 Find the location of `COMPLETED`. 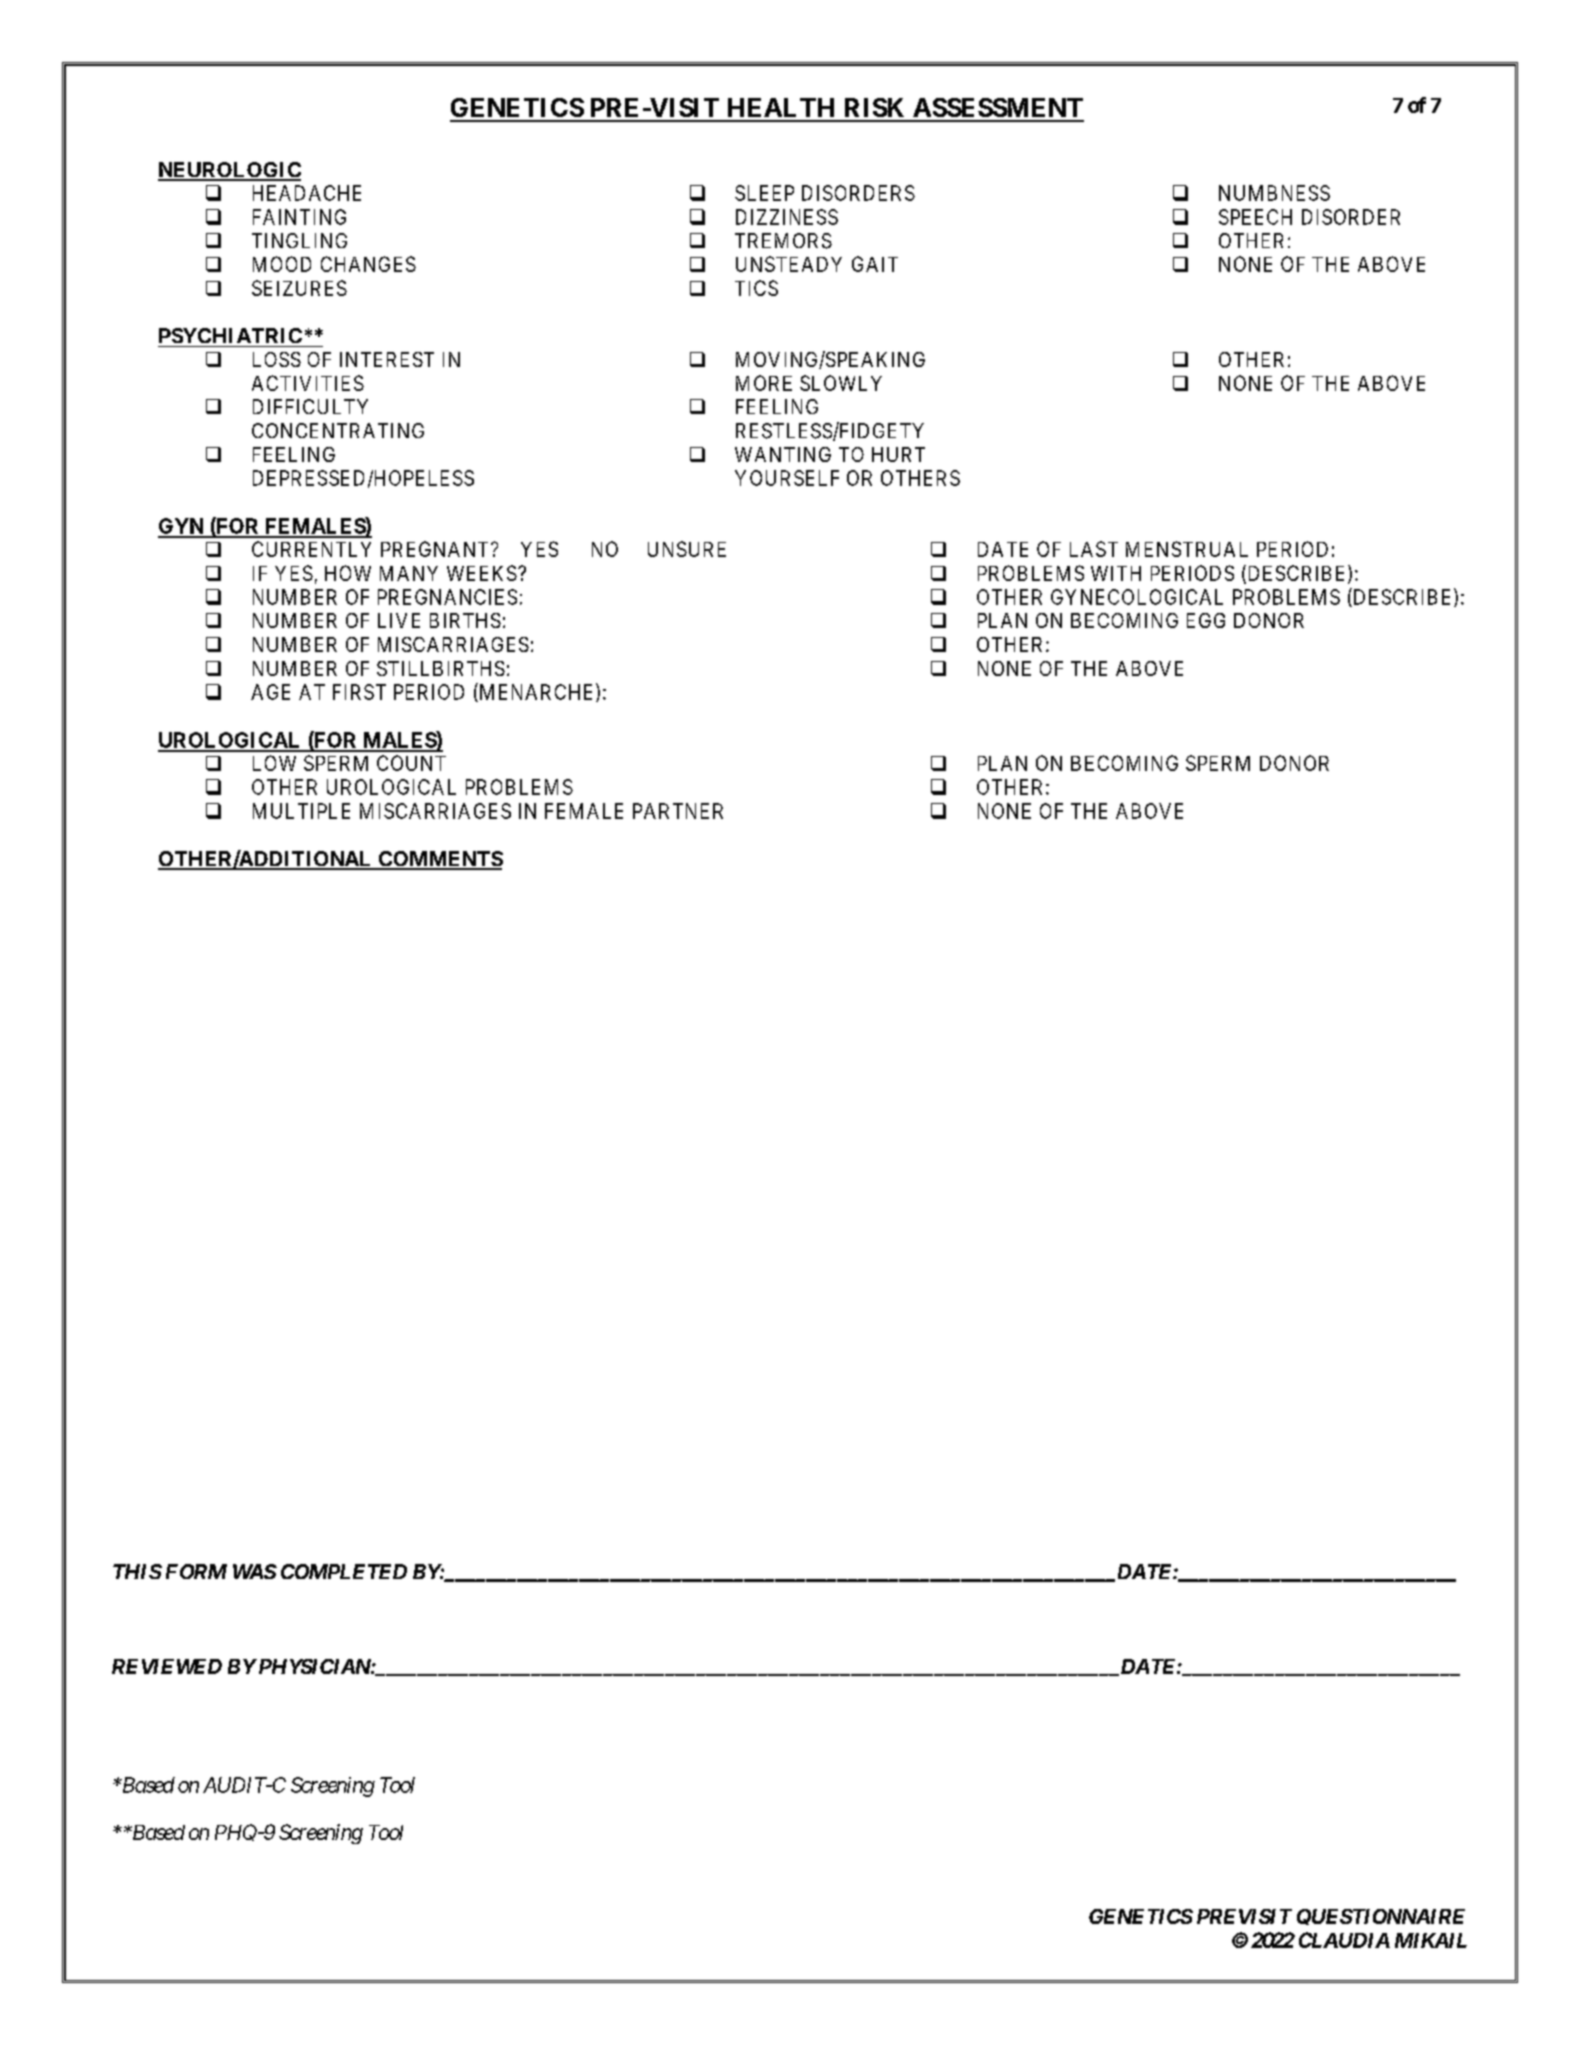

COMPLETED is located at coordinates (344, 1571).
